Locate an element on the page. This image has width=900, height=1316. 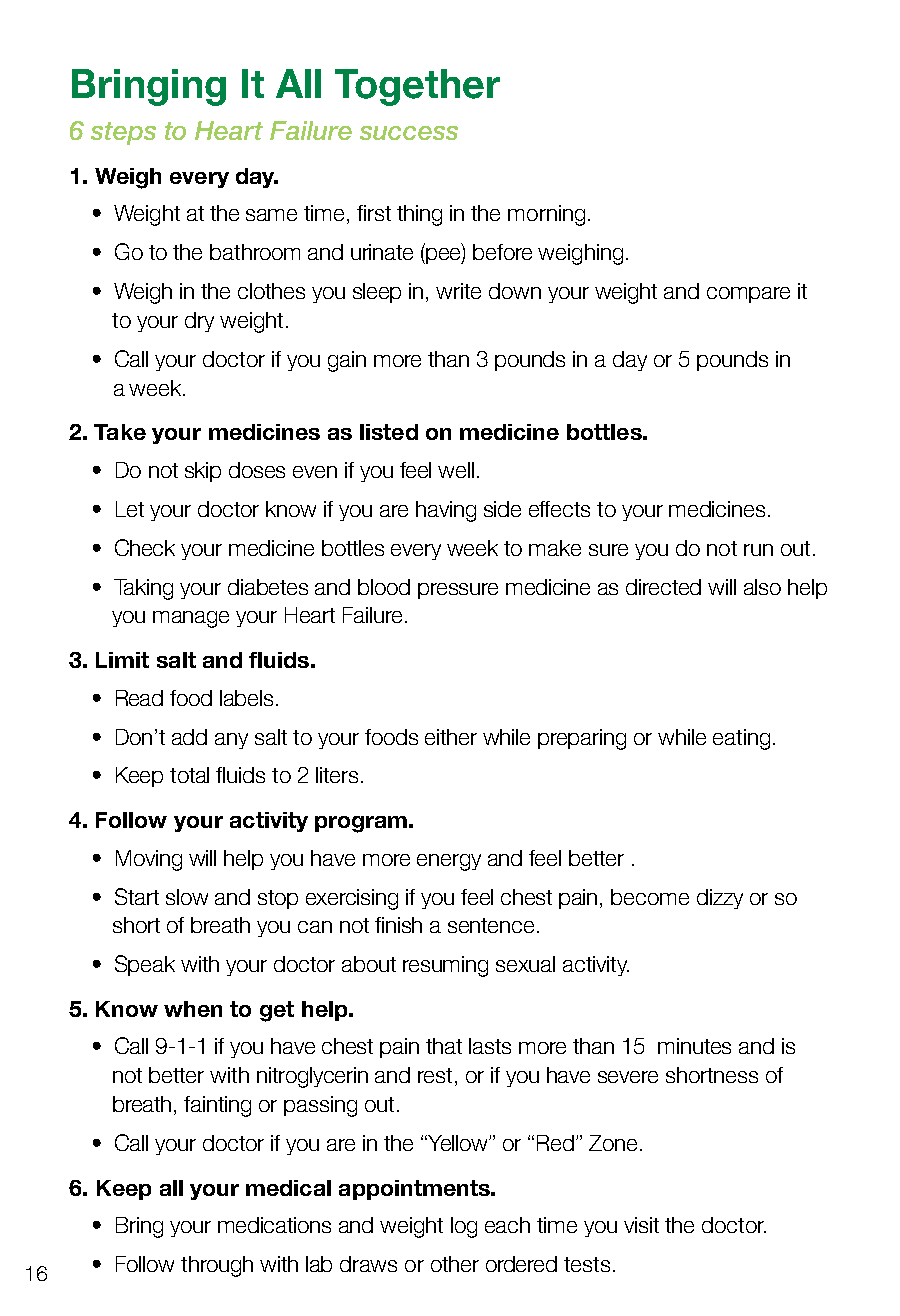
having is located at coordinates (446, 511).
